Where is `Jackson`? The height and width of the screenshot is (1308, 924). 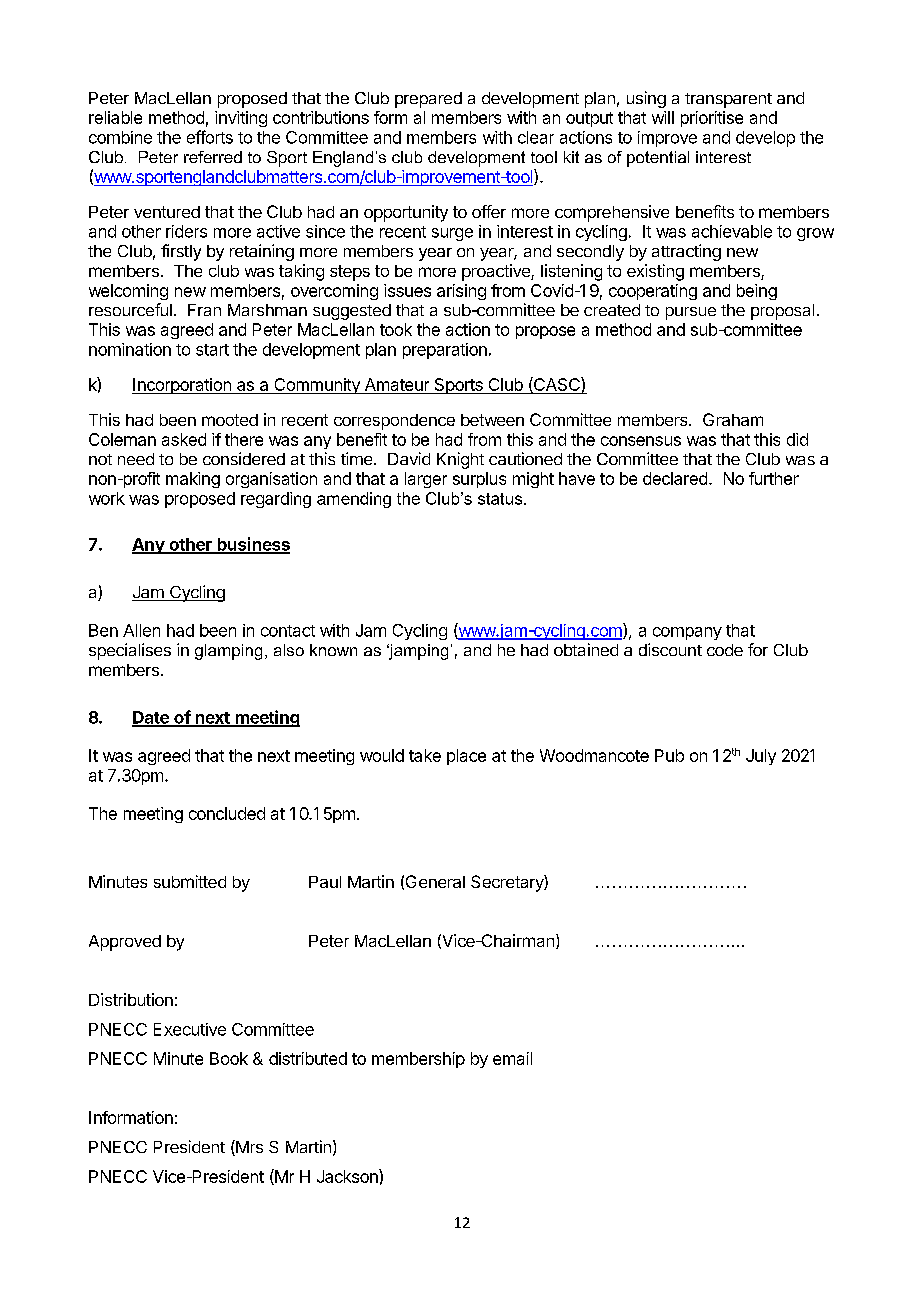 Jackson is located at coordinates (348, 1176).
